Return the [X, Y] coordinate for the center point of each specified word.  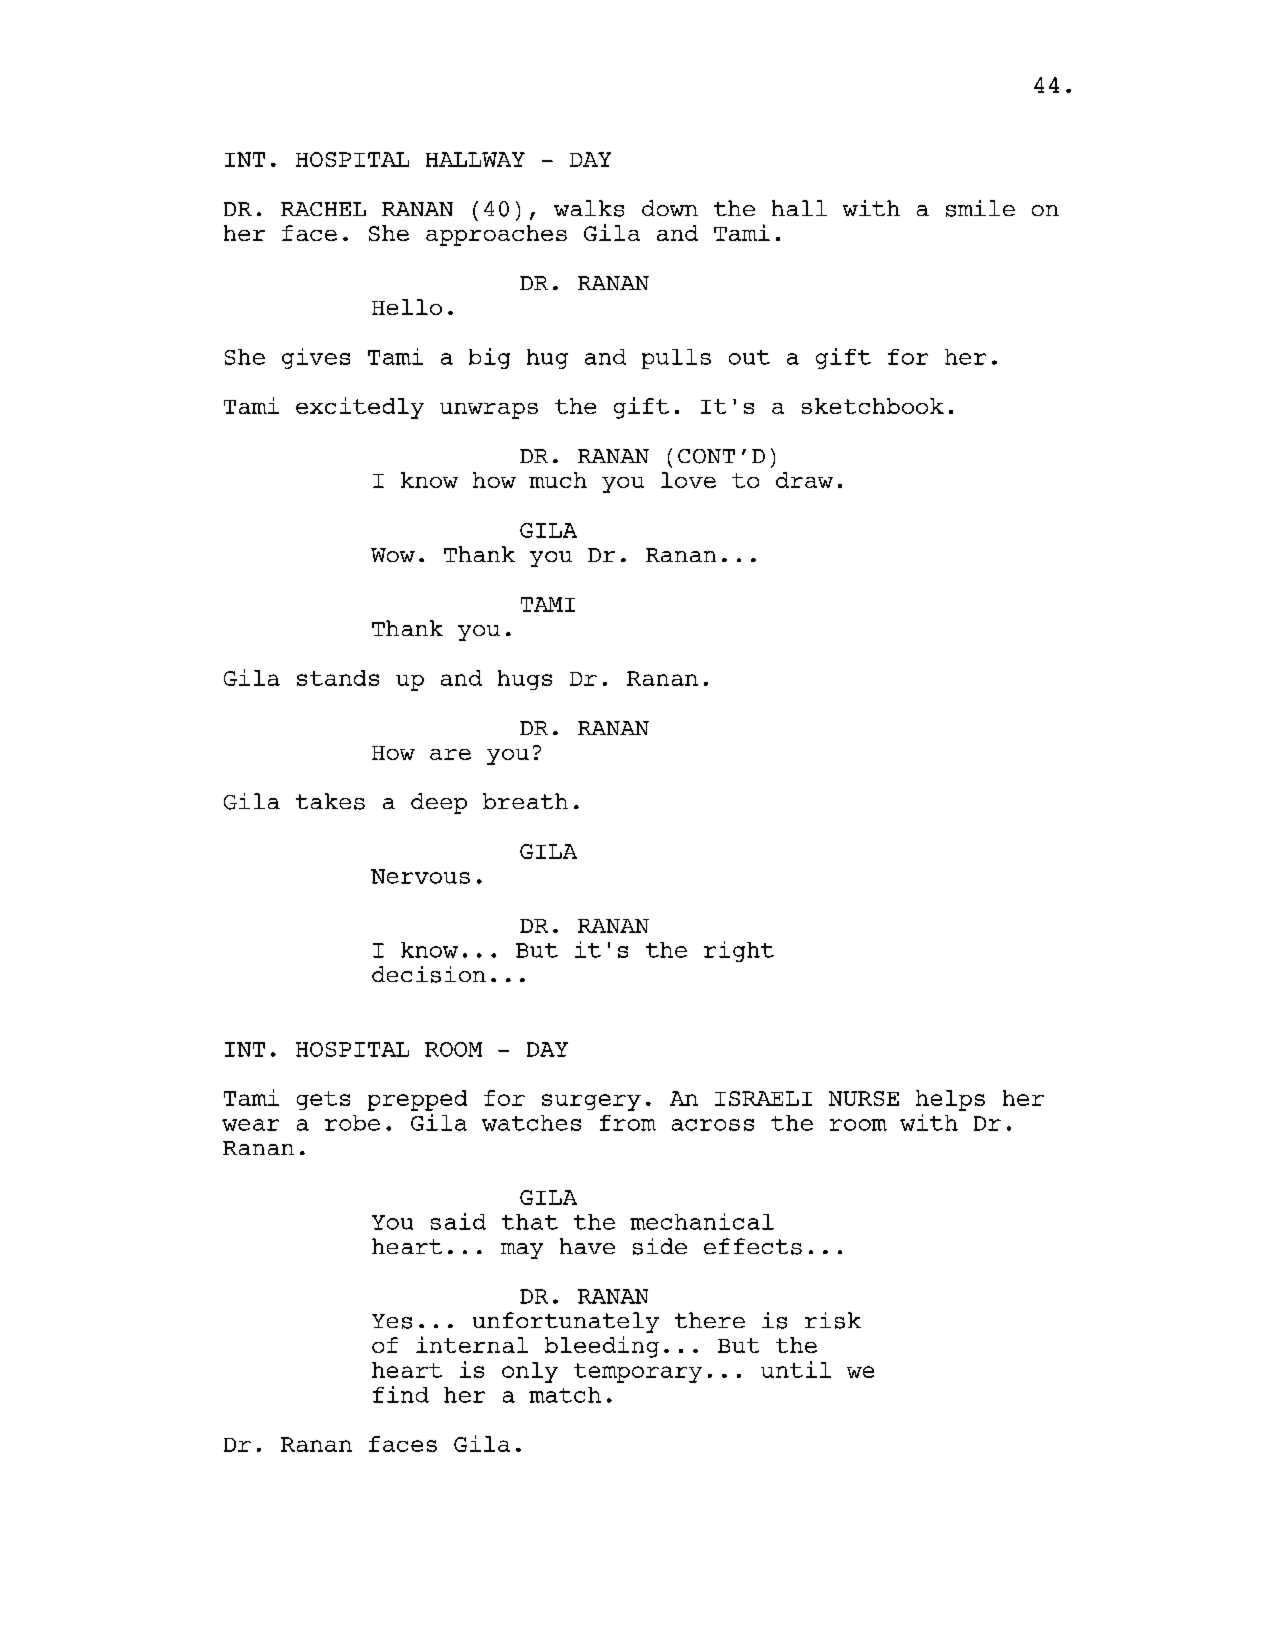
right [739, 951]
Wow [393, 555]
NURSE [864, 1098]
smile [980, 208]
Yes [392, 1321]
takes [330, 801]
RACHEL [323, 209]
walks [589, 208]
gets [323, 1100]
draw [804, 480]
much [558, 480]
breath [525, 801]
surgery [591, 1102]
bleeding [602, 1347]
